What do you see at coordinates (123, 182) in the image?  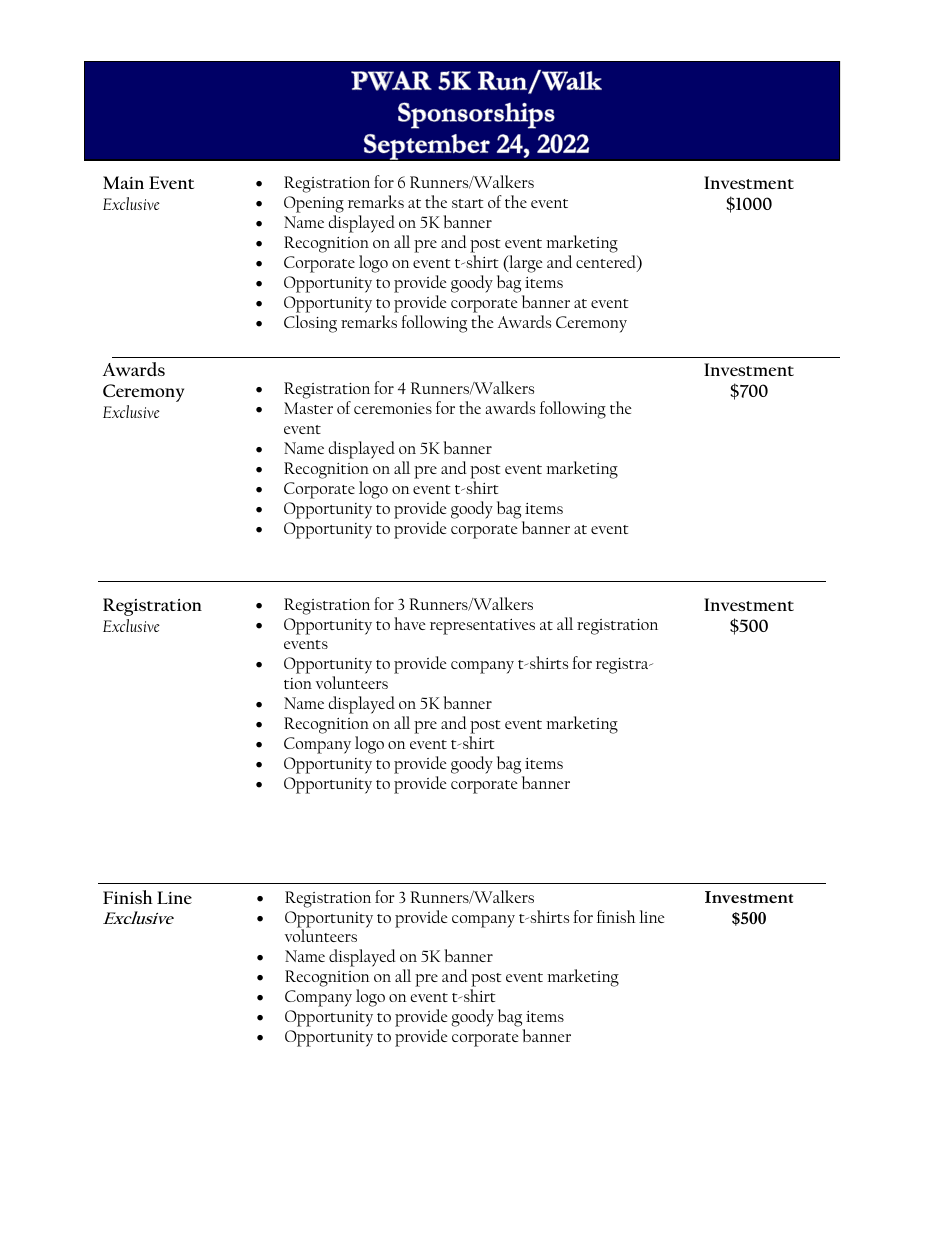 I see `Main` at bounding box center [123, 182].
